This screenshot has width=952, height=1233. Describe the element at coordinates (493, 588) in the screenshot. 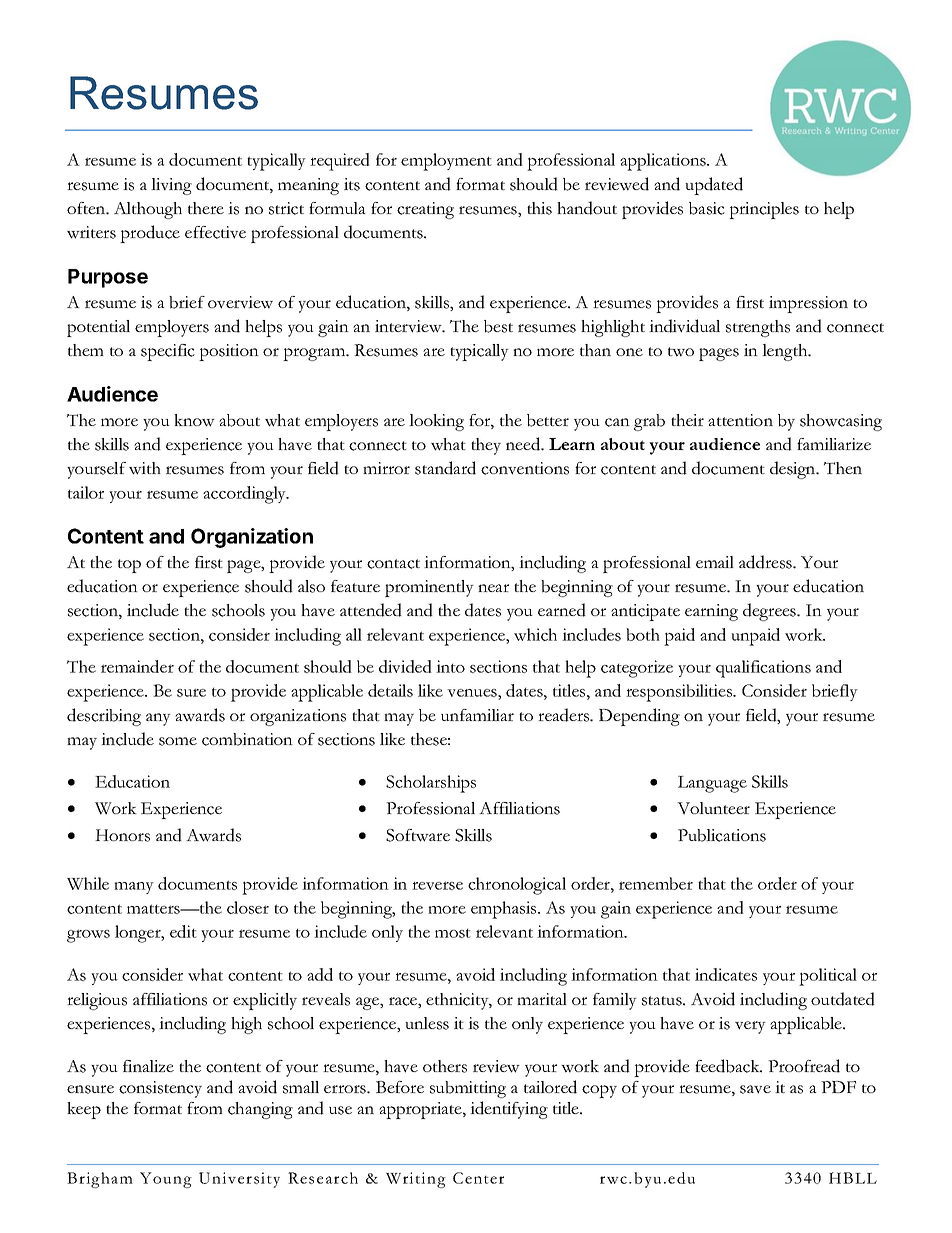

I see `near` at that location.
